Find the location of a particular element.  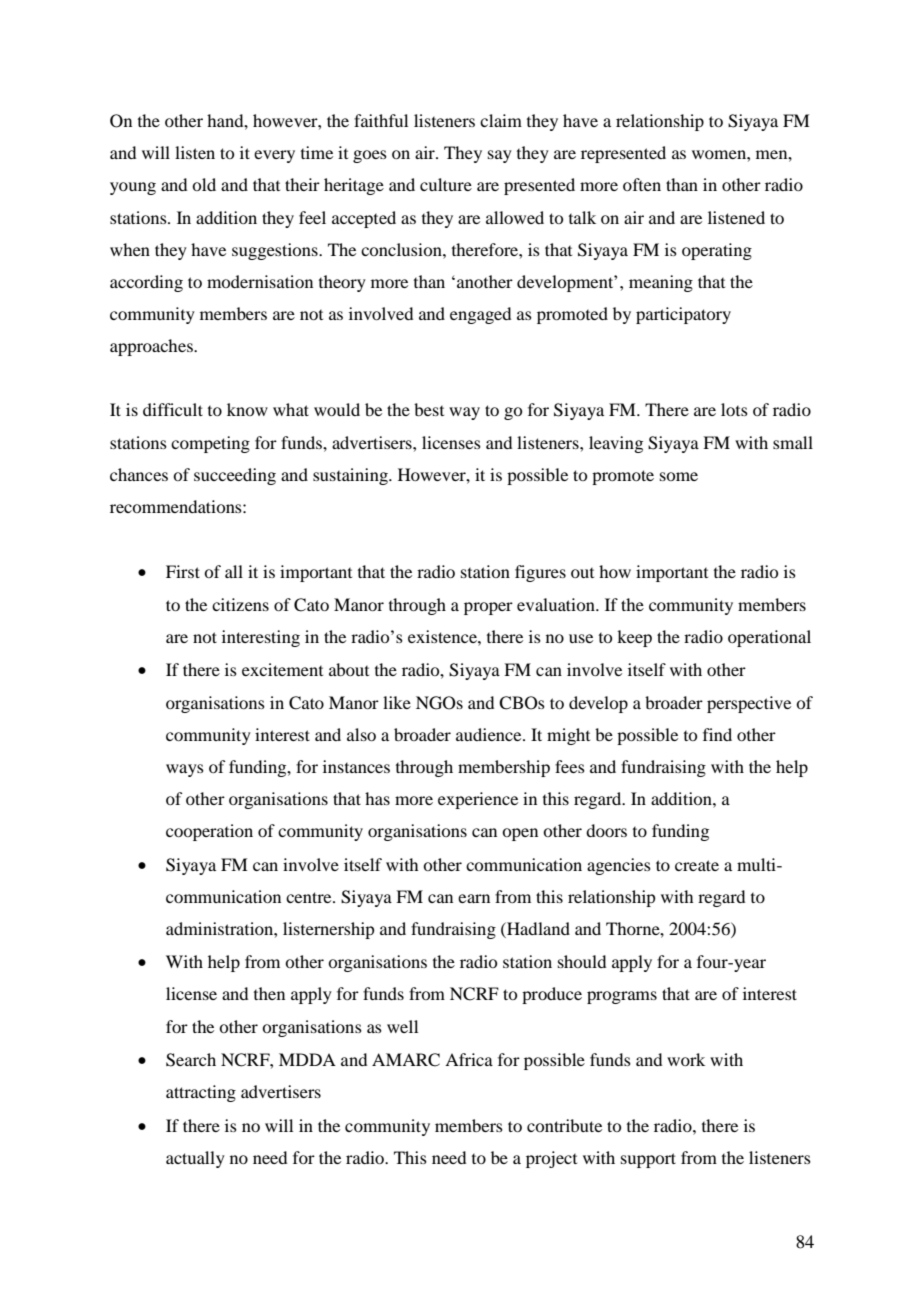

succeeding is located at coordinates (235, 476).
